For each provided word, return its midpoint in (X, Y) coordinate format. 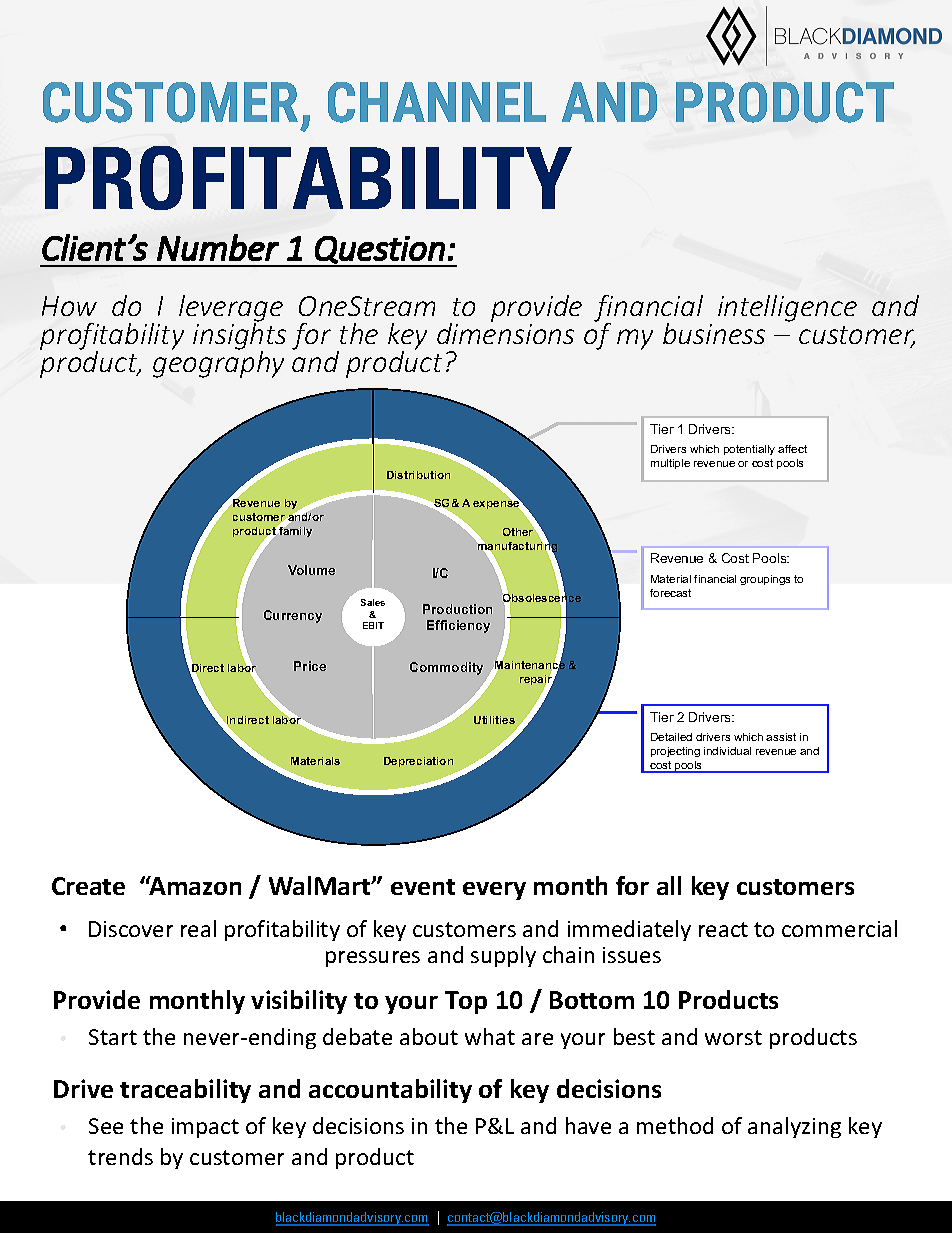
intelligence (787, 308)
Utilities (494, 720)
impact (205, 1128)
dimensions (505, 332)
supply (503, 956)
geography (218, 363)
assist (781, 737)
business (714, 333)
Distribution (418, 475)
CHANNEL (437, 102)
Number (218, 247)
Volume (311, 570)
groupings (765, 580)
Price (310, 666)
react (723, 929)
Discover (131, 929)
